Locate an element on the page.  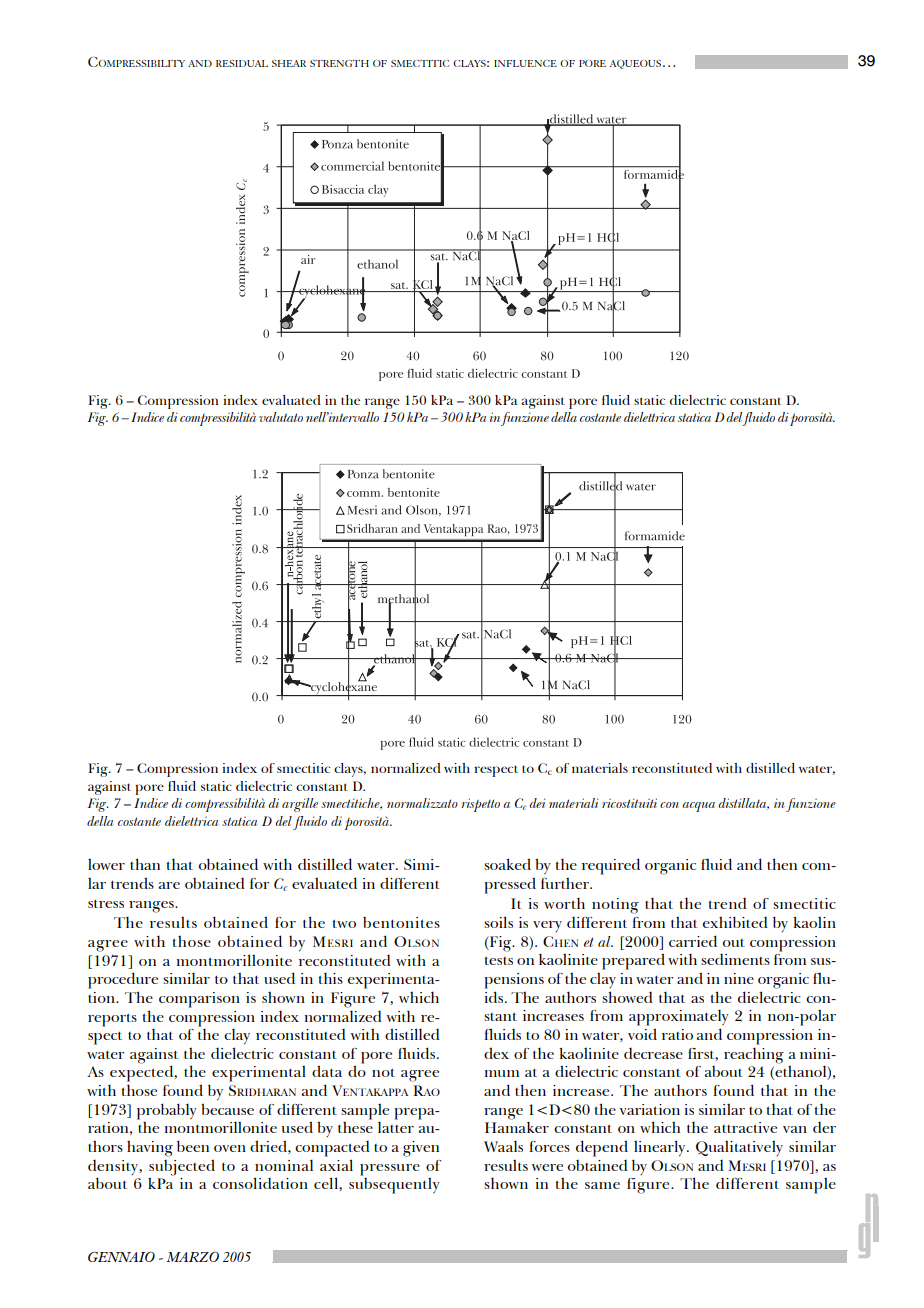
INFLUENCE is located at coordinates (525, 63).
